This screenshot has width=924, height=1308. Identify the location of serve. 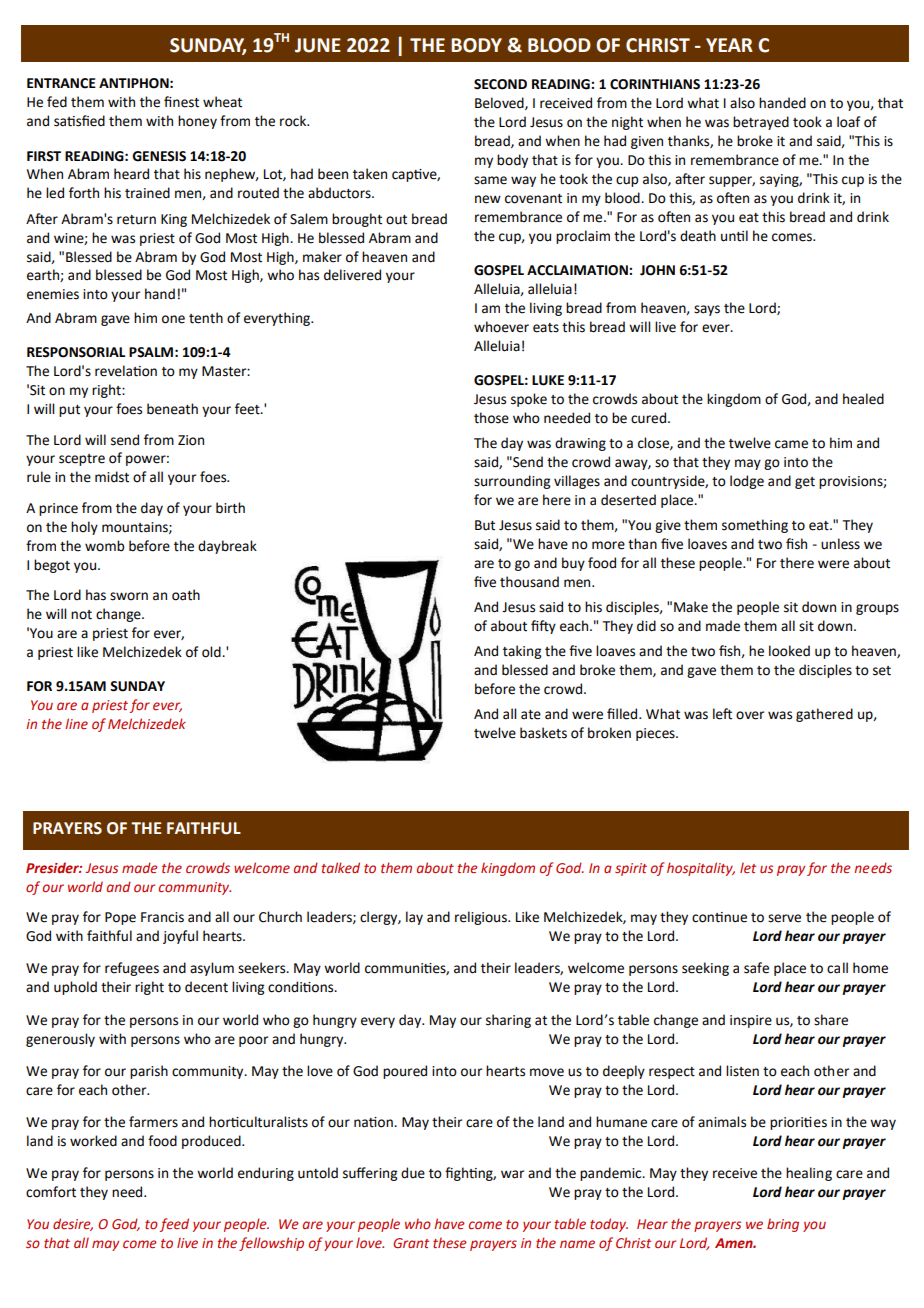
(784, 918).
